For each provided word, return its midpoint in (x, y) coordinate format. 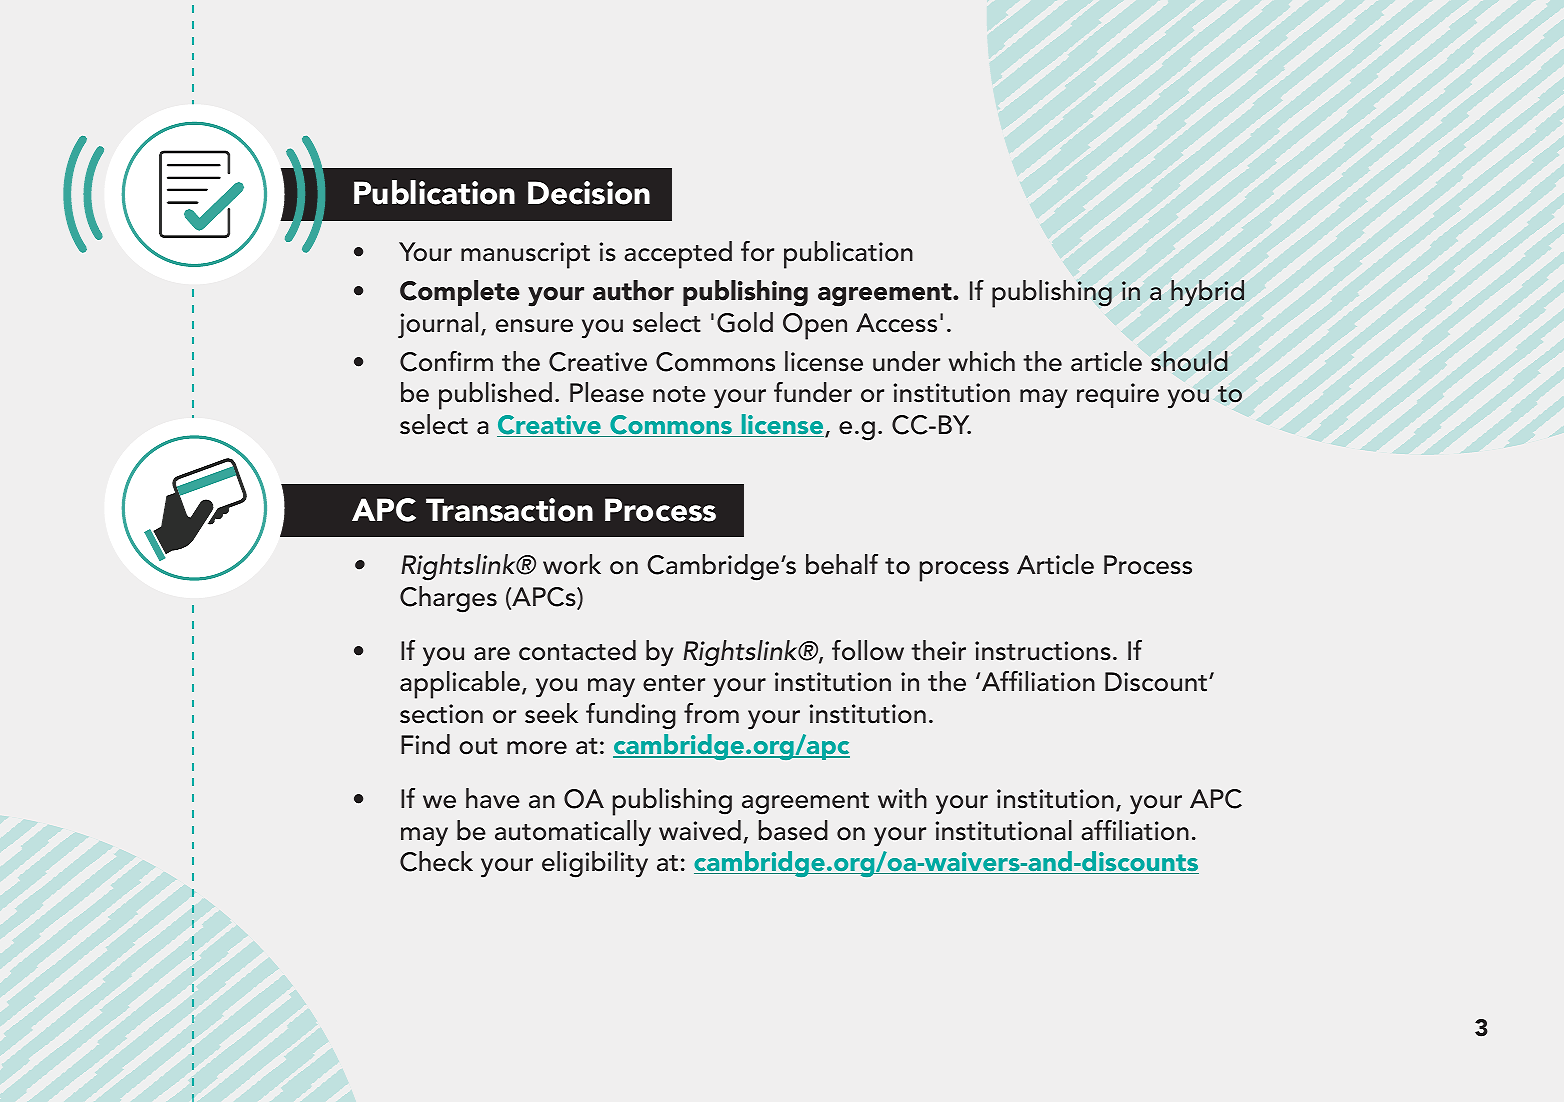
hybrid (1207, 293)
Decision (589, 193)
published (495, 396)
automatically (573, 833)
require (1118, 395)
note (679, 394)
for (757, 251)
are (492, 654)
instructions (1043, 651)
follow (868, 650)
